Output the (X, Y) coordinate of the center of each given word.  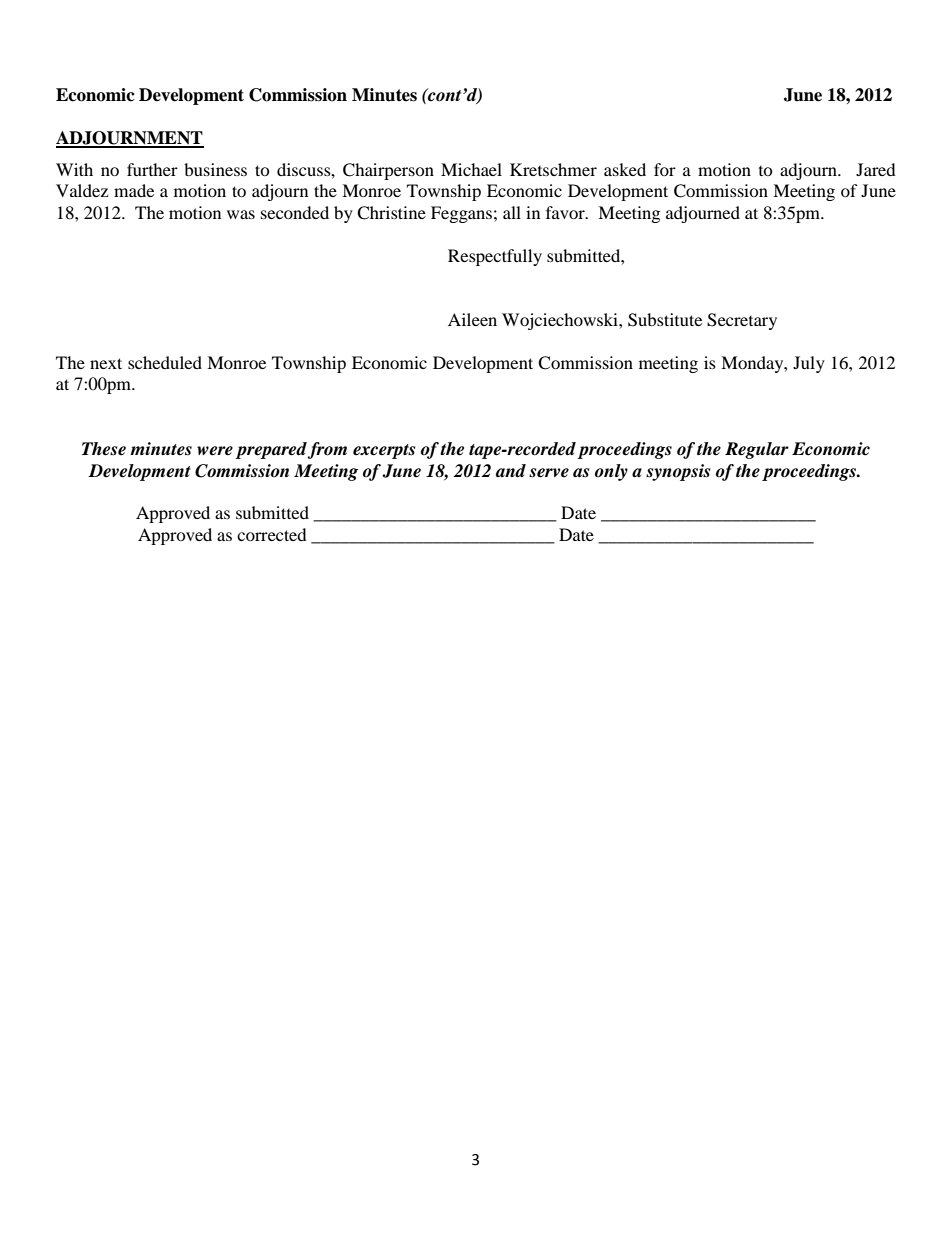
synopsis (678, 472)
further (152, 169)
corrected (272, 534)
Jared (876, 169)
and (511, 471)
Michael (471, 169)
